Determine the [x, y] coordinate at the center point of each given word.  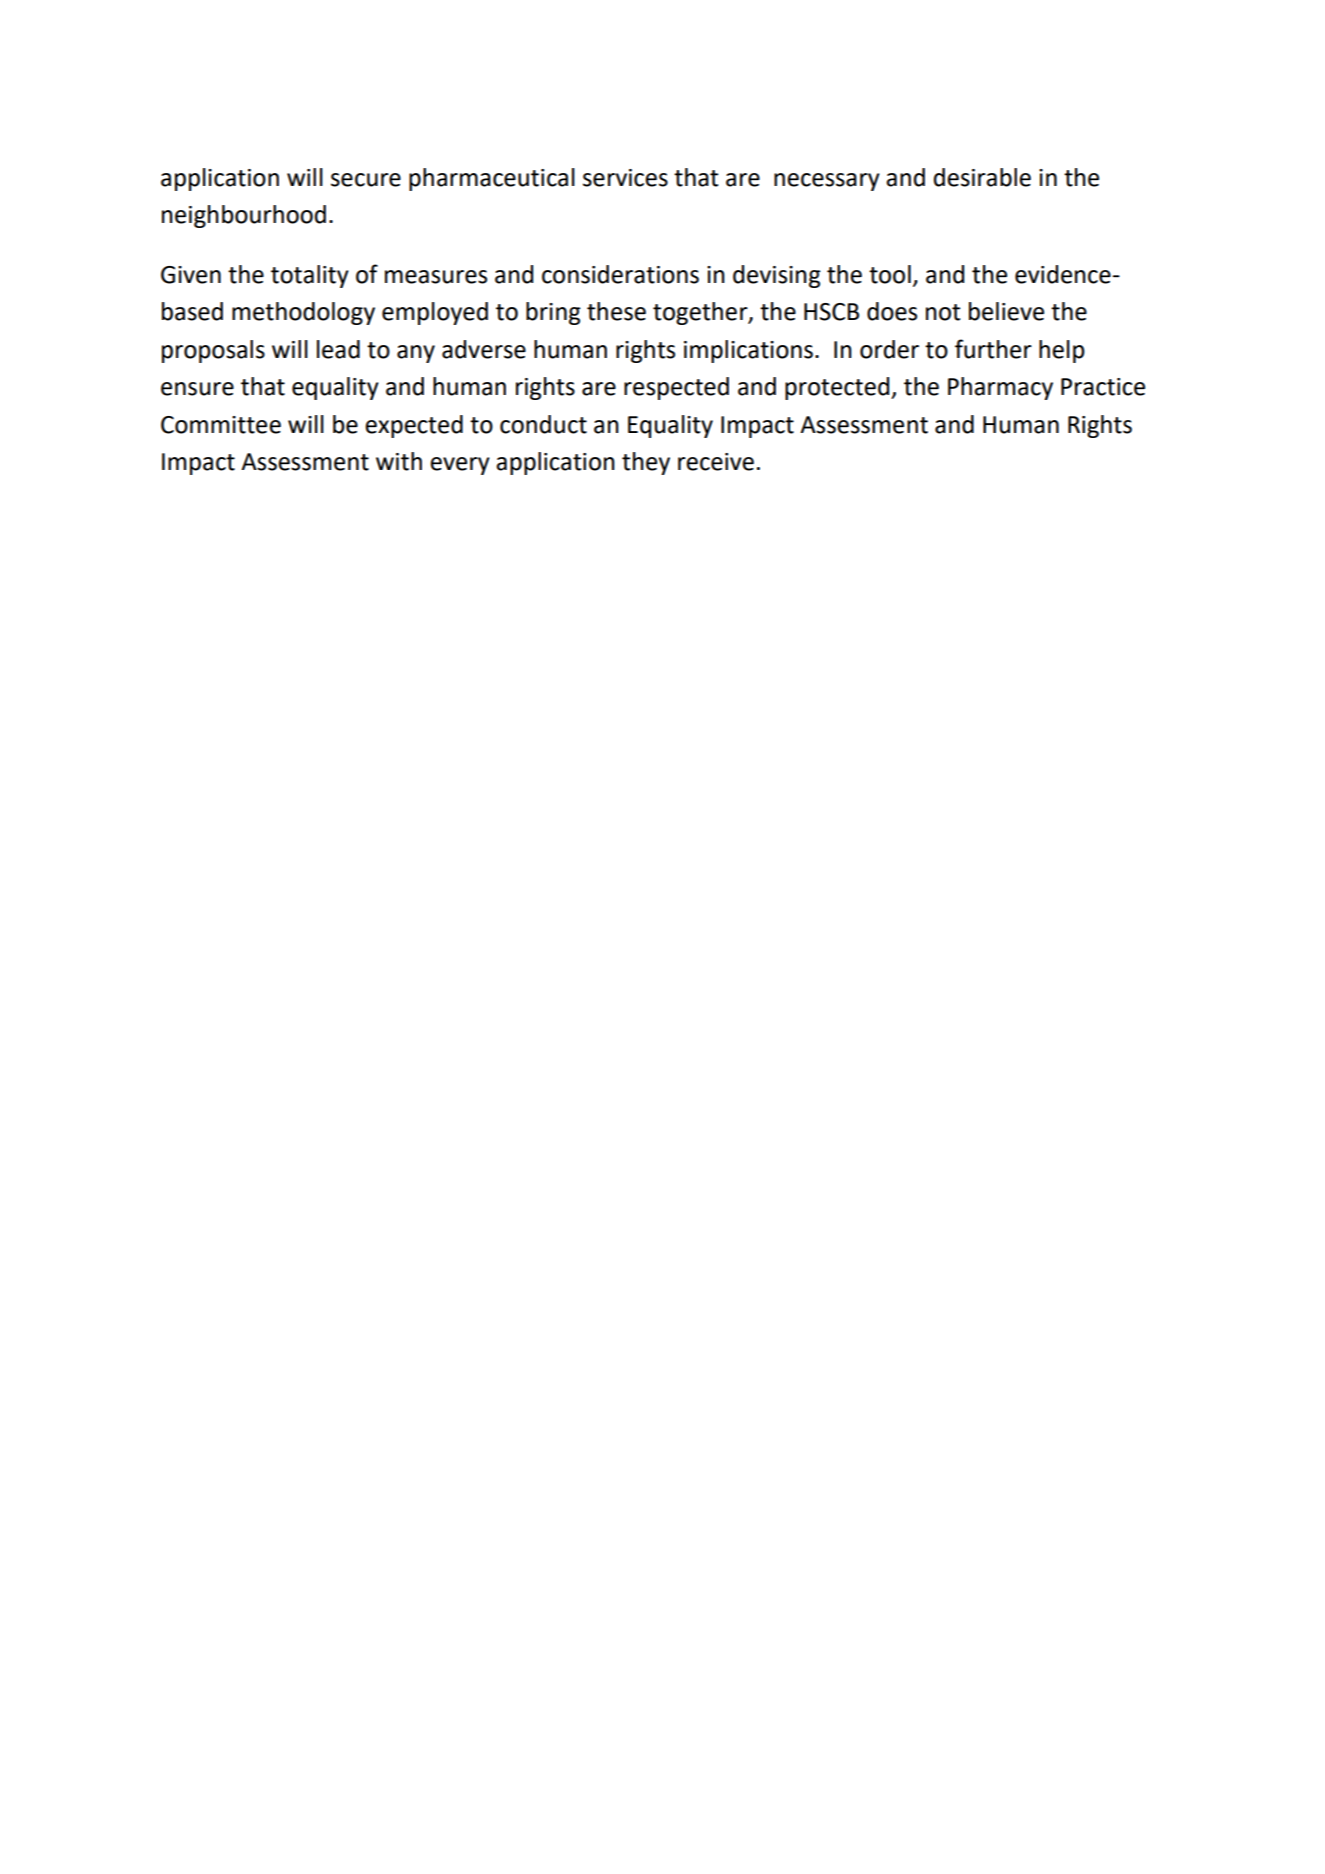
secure [366, 180]
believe [1006, 311]
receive [716, 462]
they [646, 463]
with [399, 461]
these [616, 311]
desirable [982, 177]
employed [435, 313]
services [625, 178]
